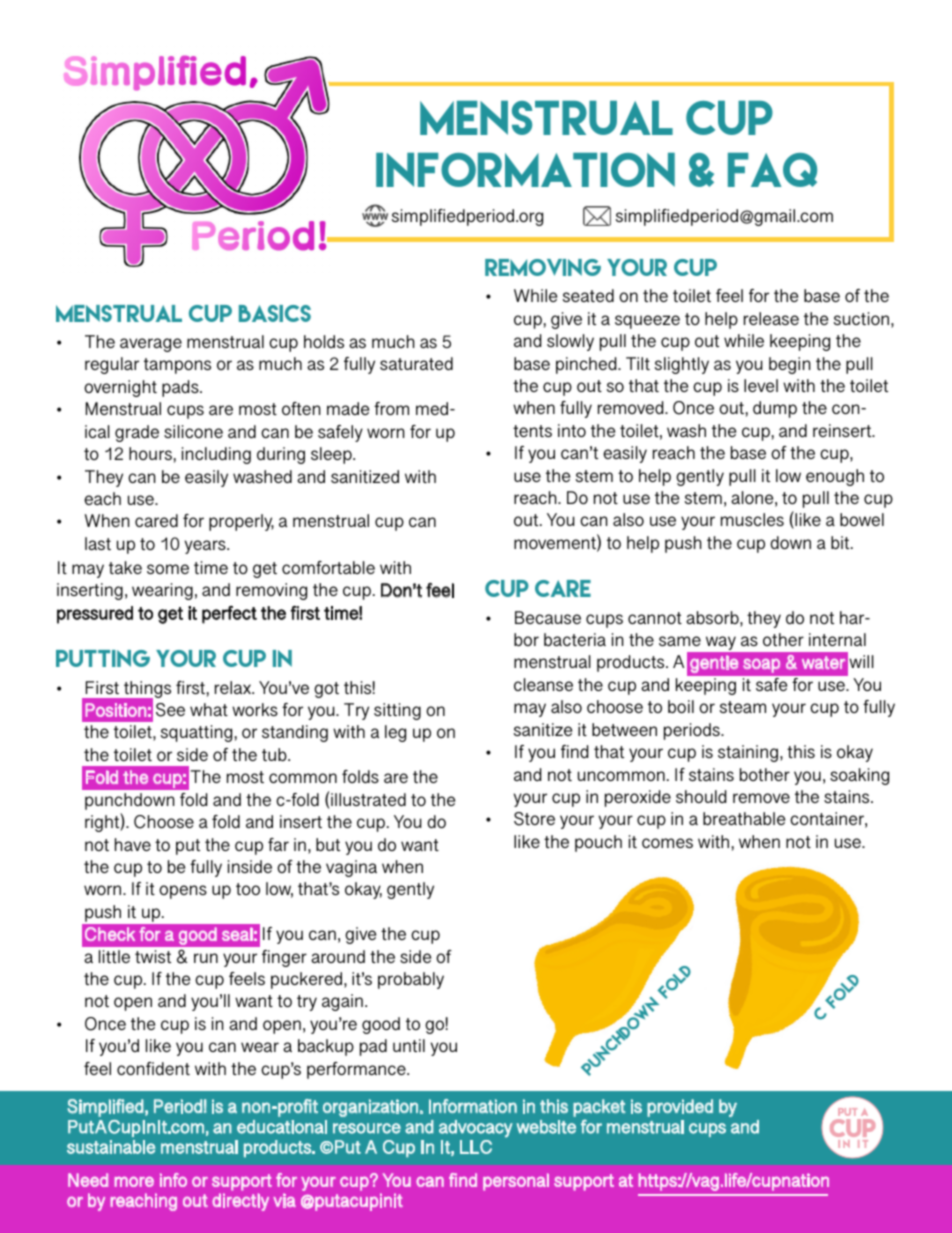 Image resolution: width=952 pixels, height=1233 pixels. What do you see at coordinates (588, 295) in the page?
I see `seated` at bounding box center [588, 295].
